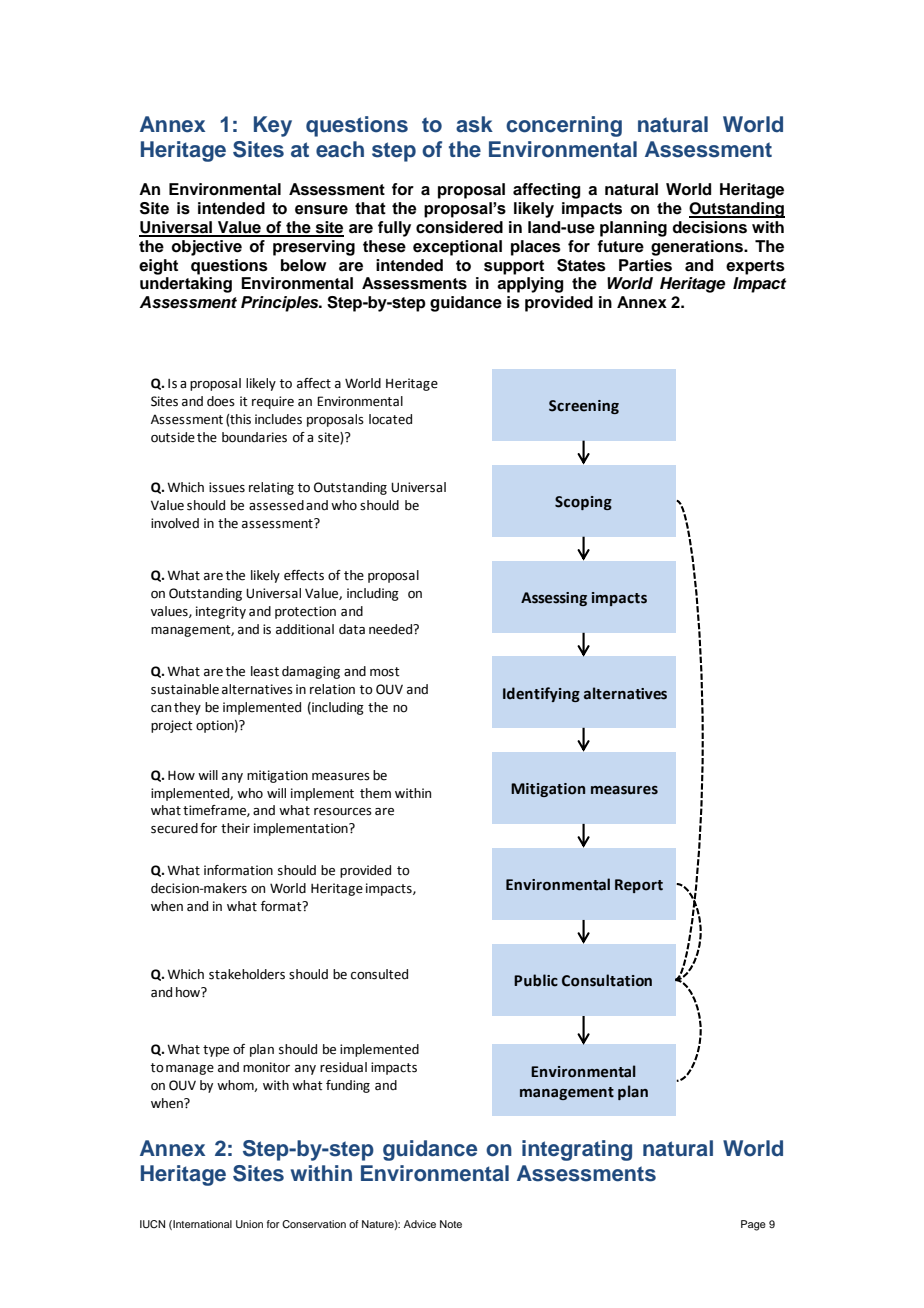 The width and height of the screenshot is (924, 1308). I want to click on located, so click(390, 419).
